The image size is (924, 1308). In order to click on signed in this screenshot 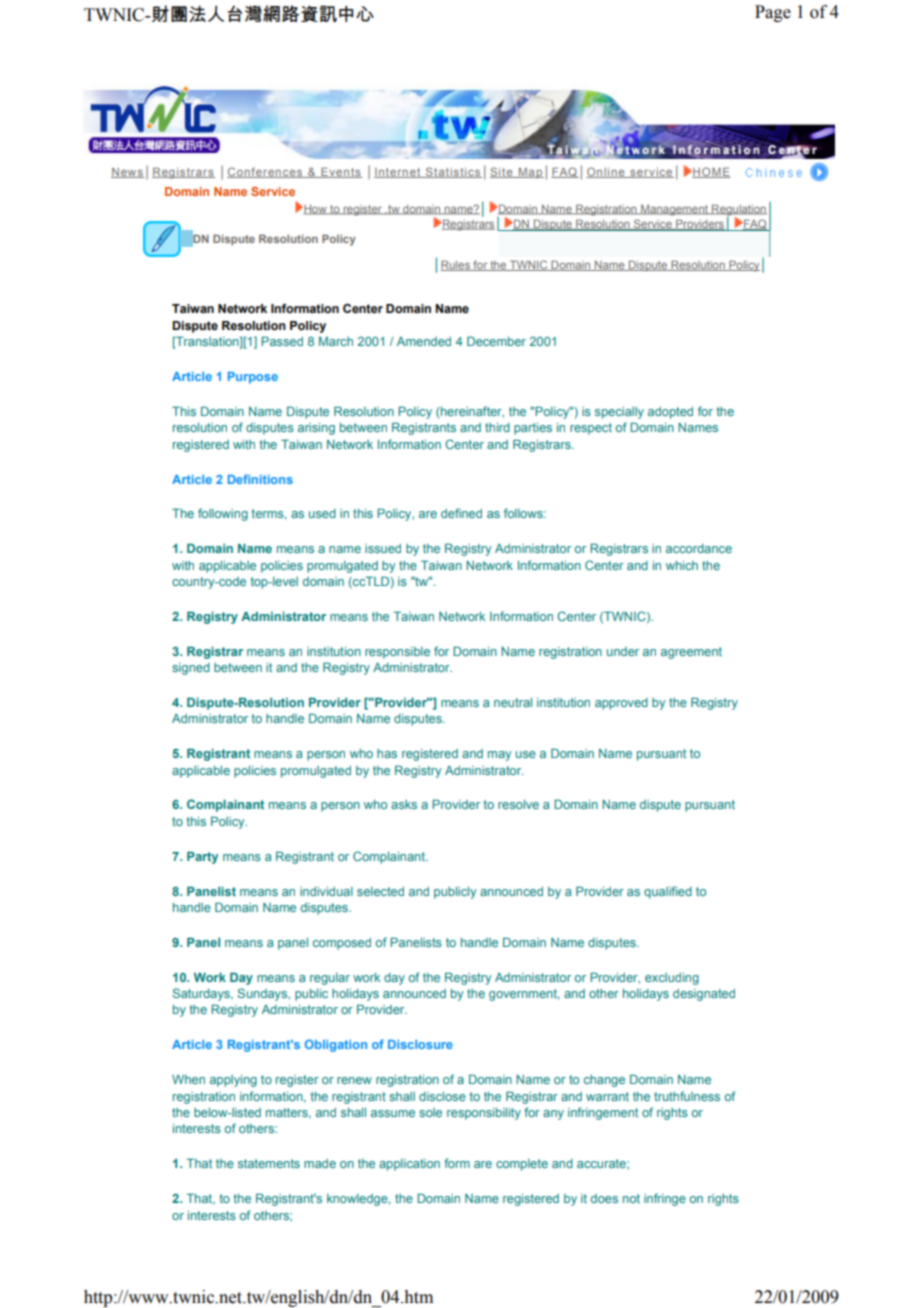, I will do `click(191, 669)`.
